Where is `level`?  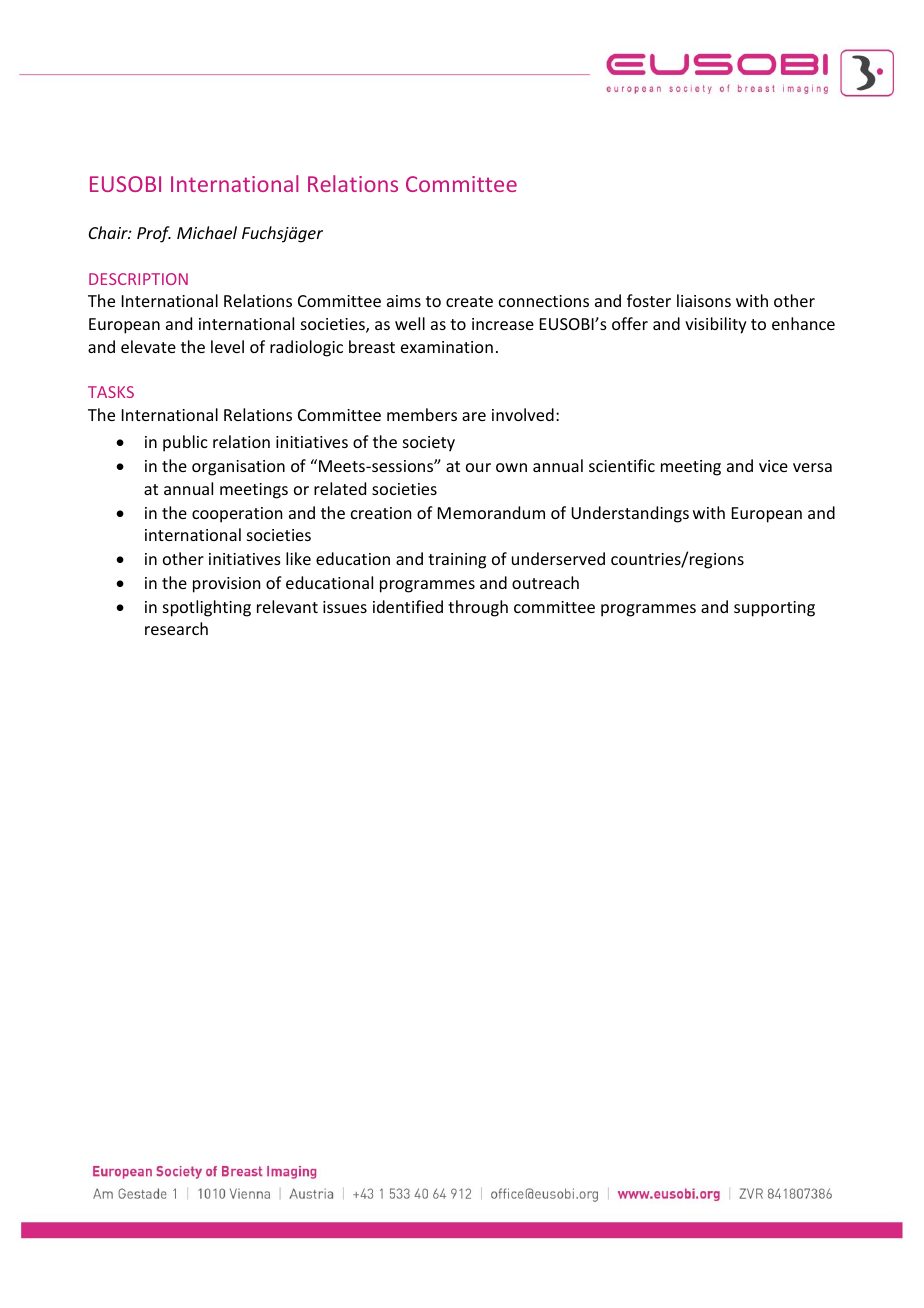
level is located at coordinates (227, 346).
